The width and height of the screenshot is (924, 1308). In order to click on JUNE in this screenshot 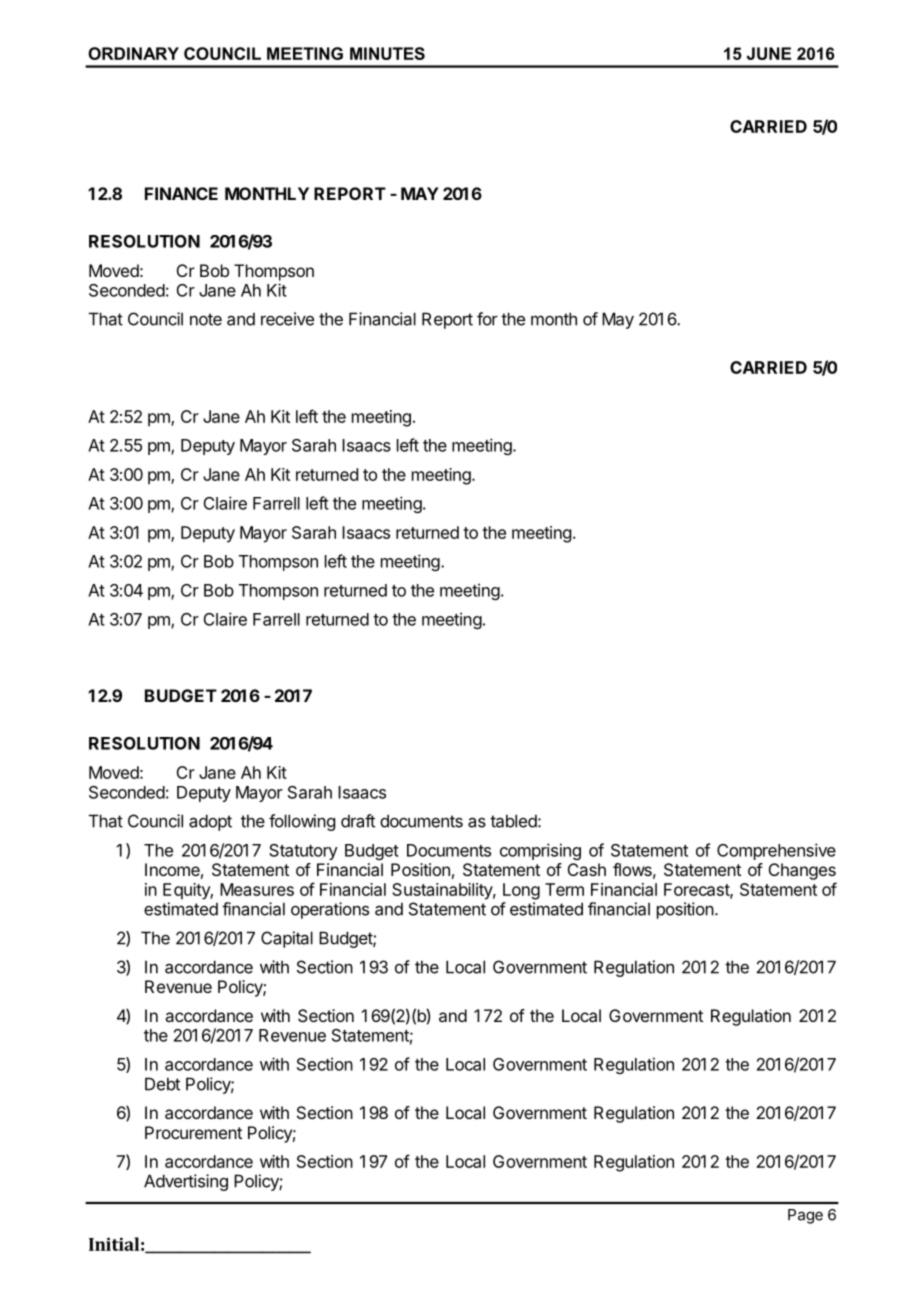, I will do `click(769, 53)`.
